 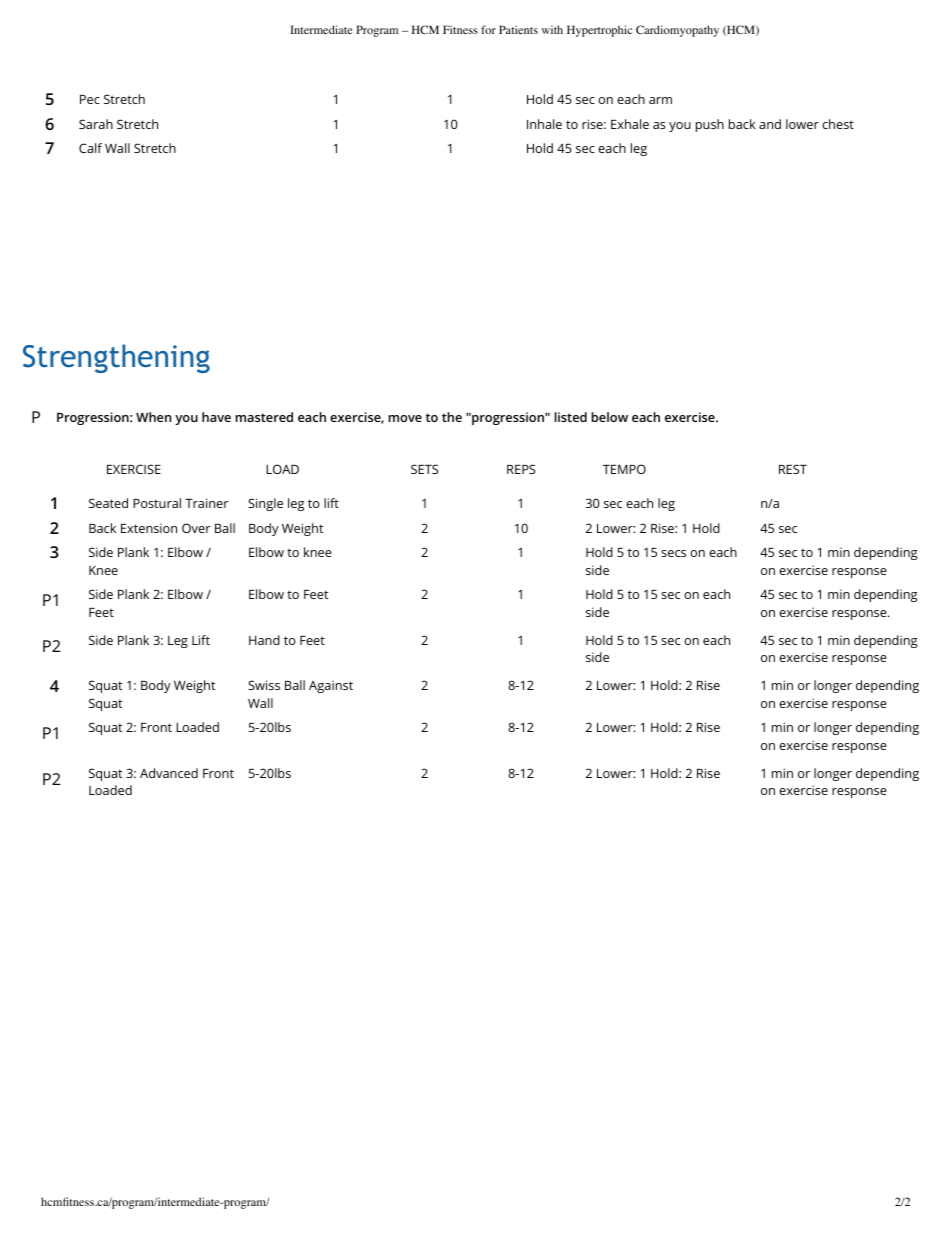 I want to click on Against, so click(x=331, y=686).
